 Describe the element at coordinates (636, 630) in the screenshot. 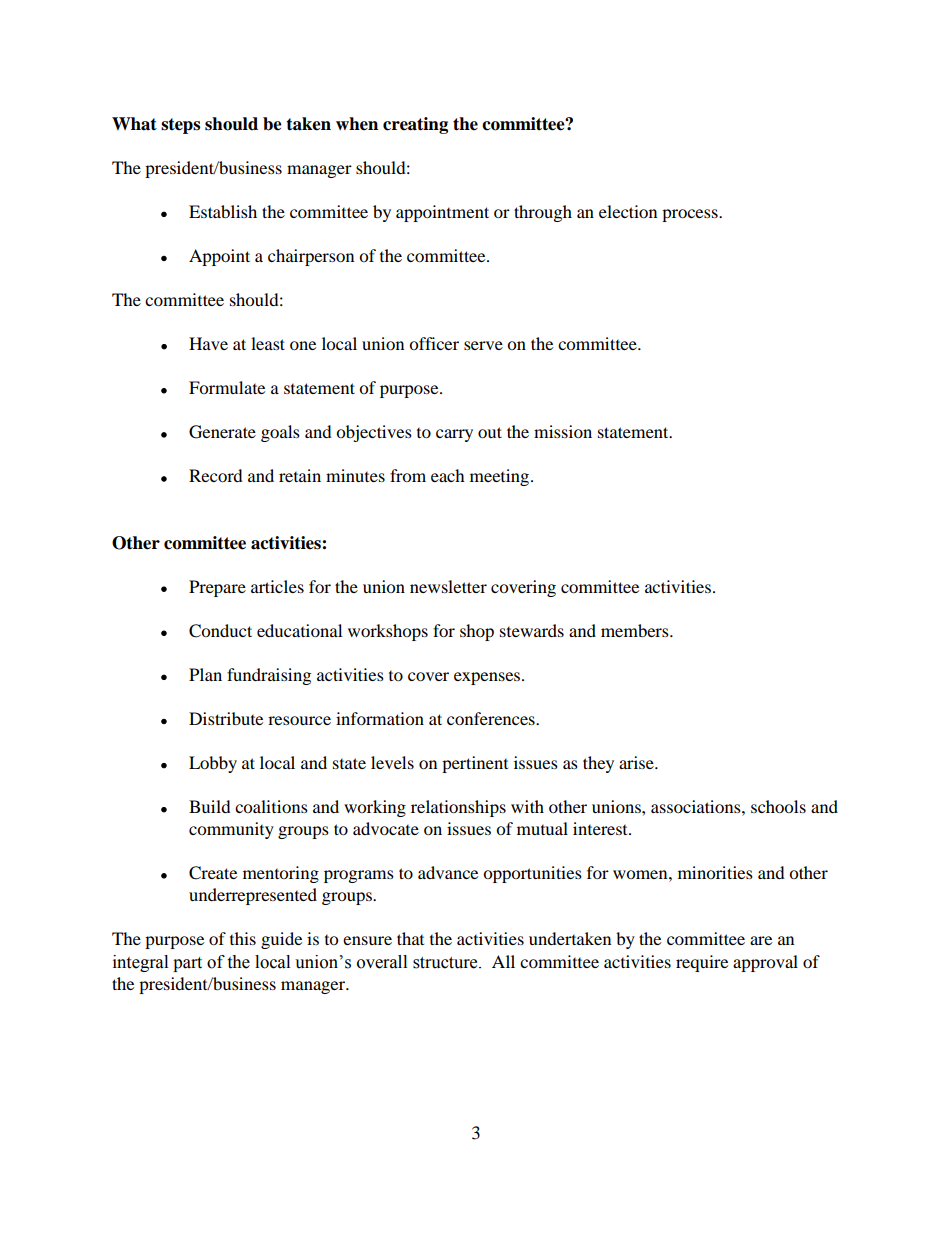

I see `members` at that location.
